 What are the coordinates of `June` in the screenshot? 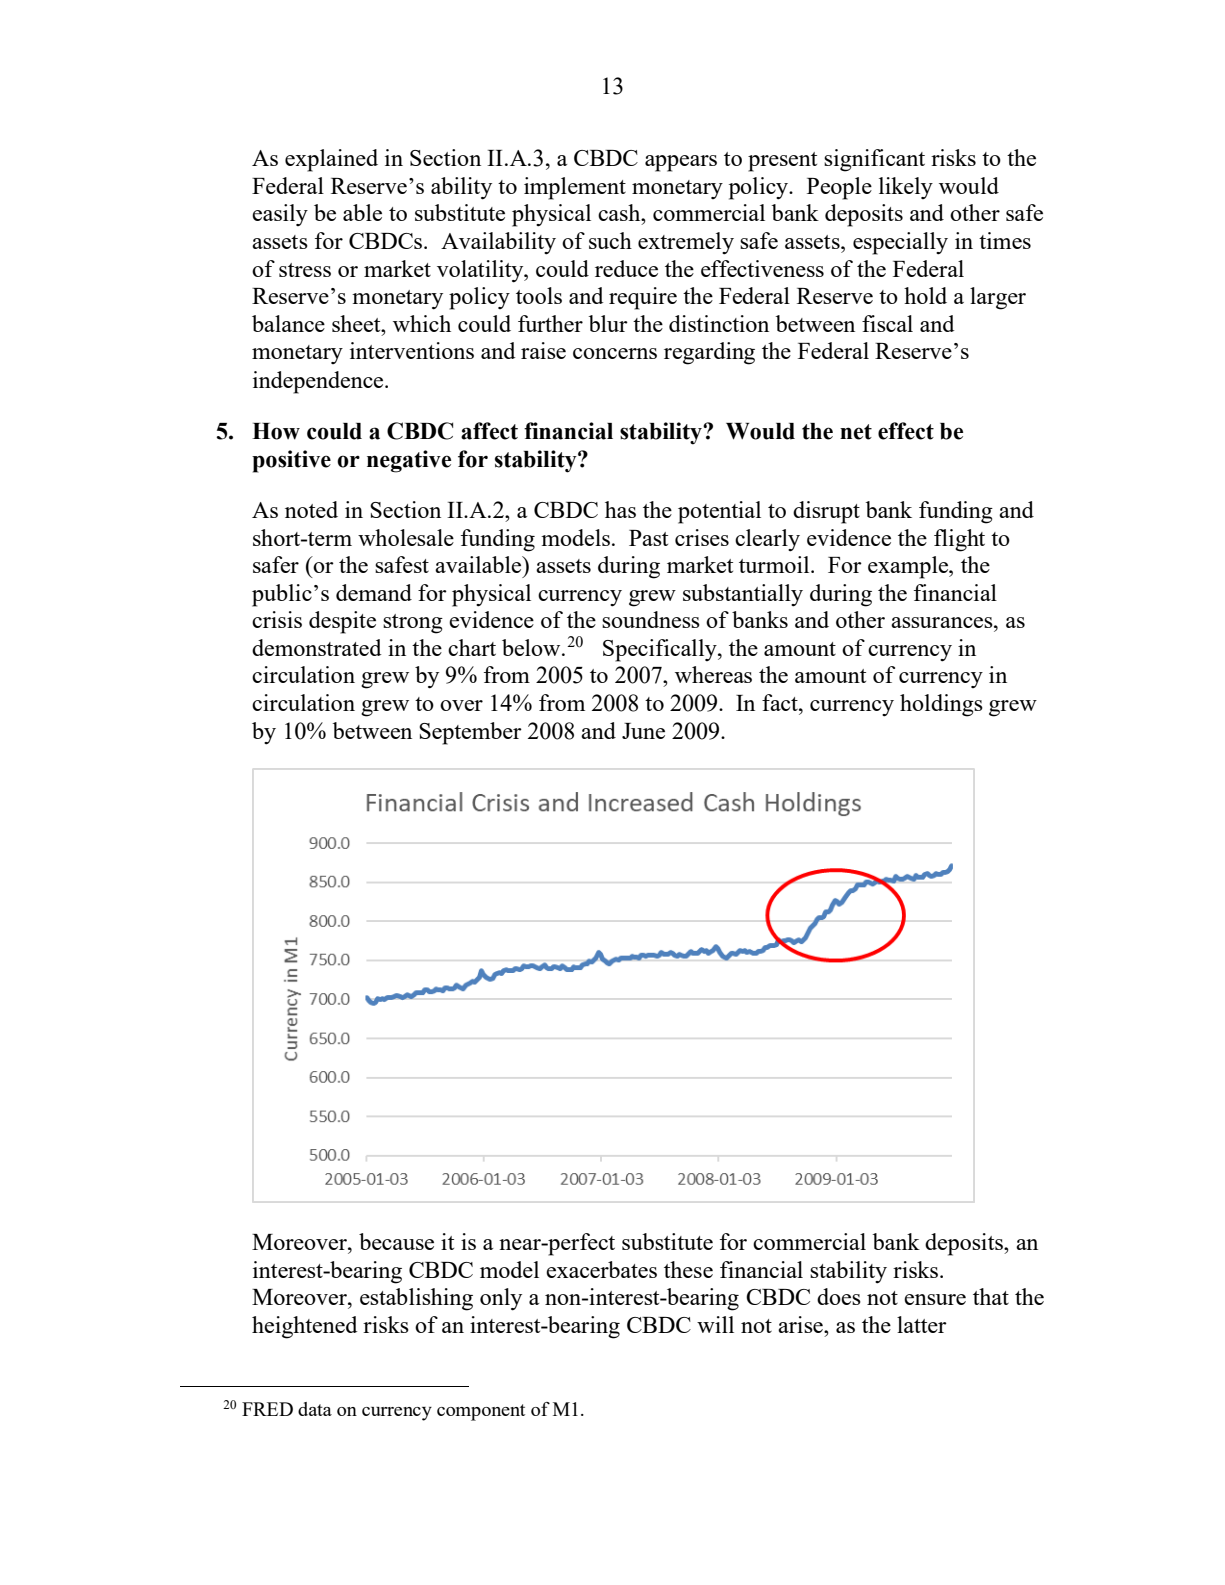 It's located at (643, 731).
